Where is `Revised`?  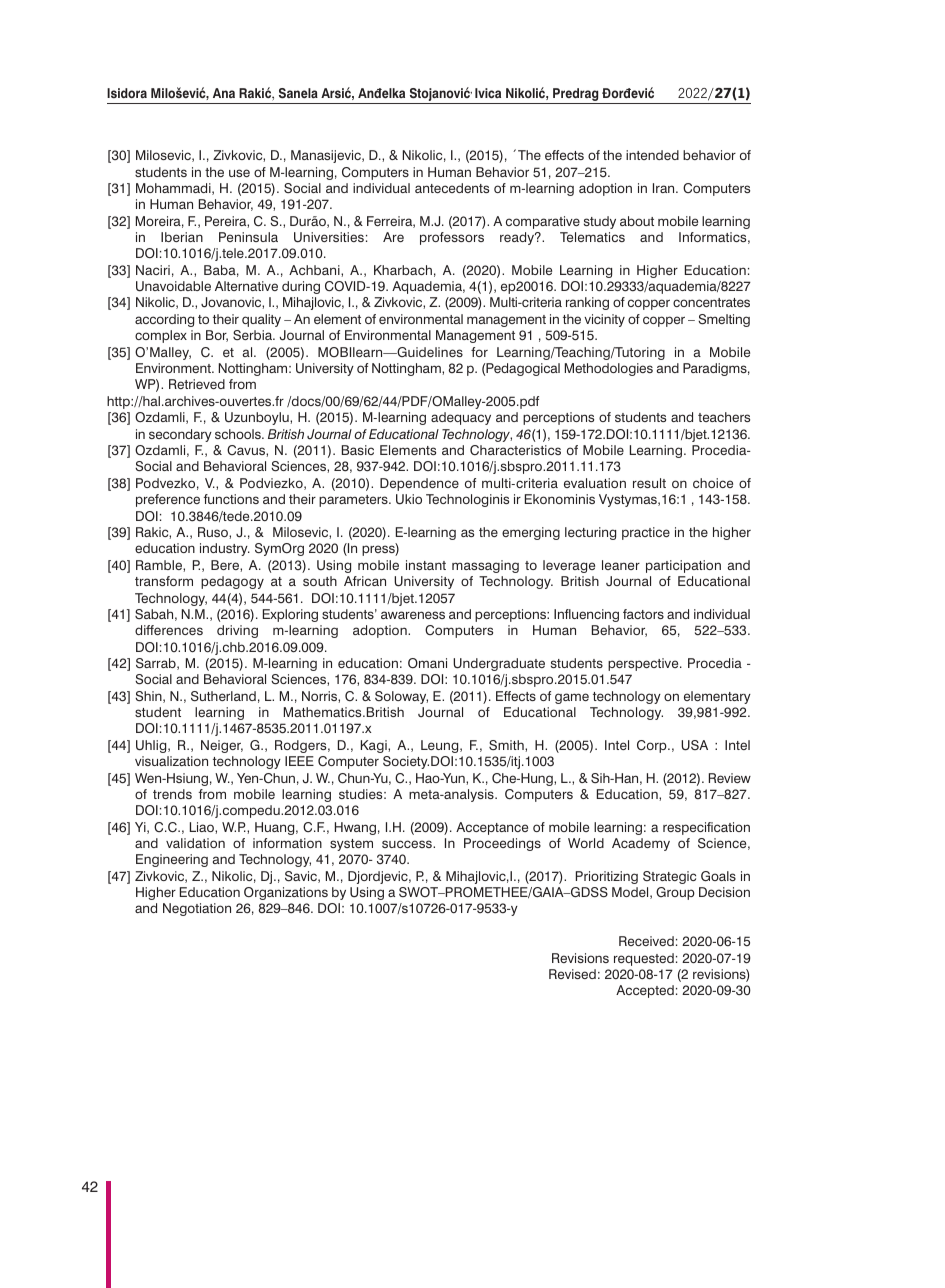 Revised is located at coordinates (572, 974).
